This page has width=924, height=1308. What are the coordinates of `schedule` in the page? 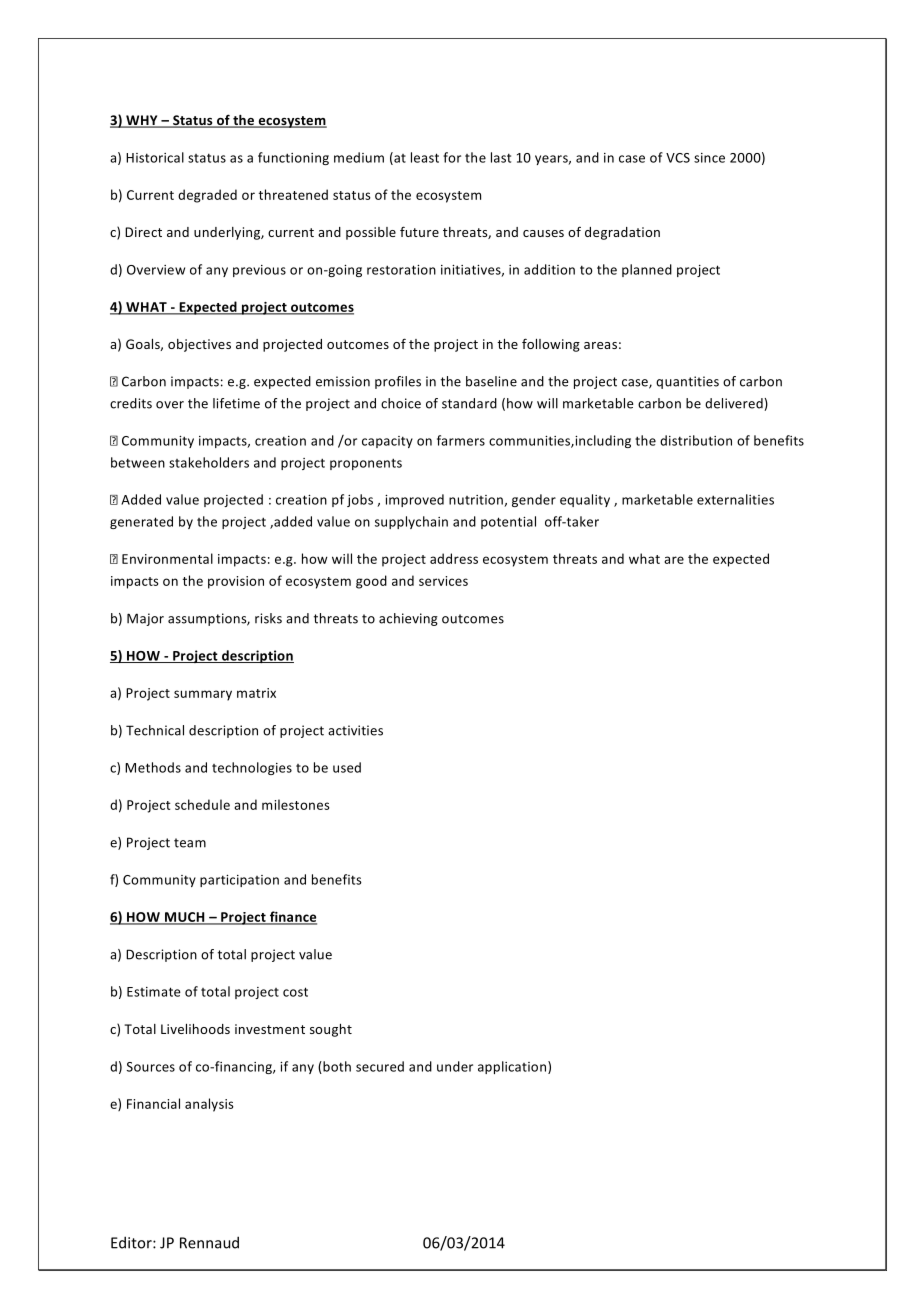 It's located at (202, 804).
